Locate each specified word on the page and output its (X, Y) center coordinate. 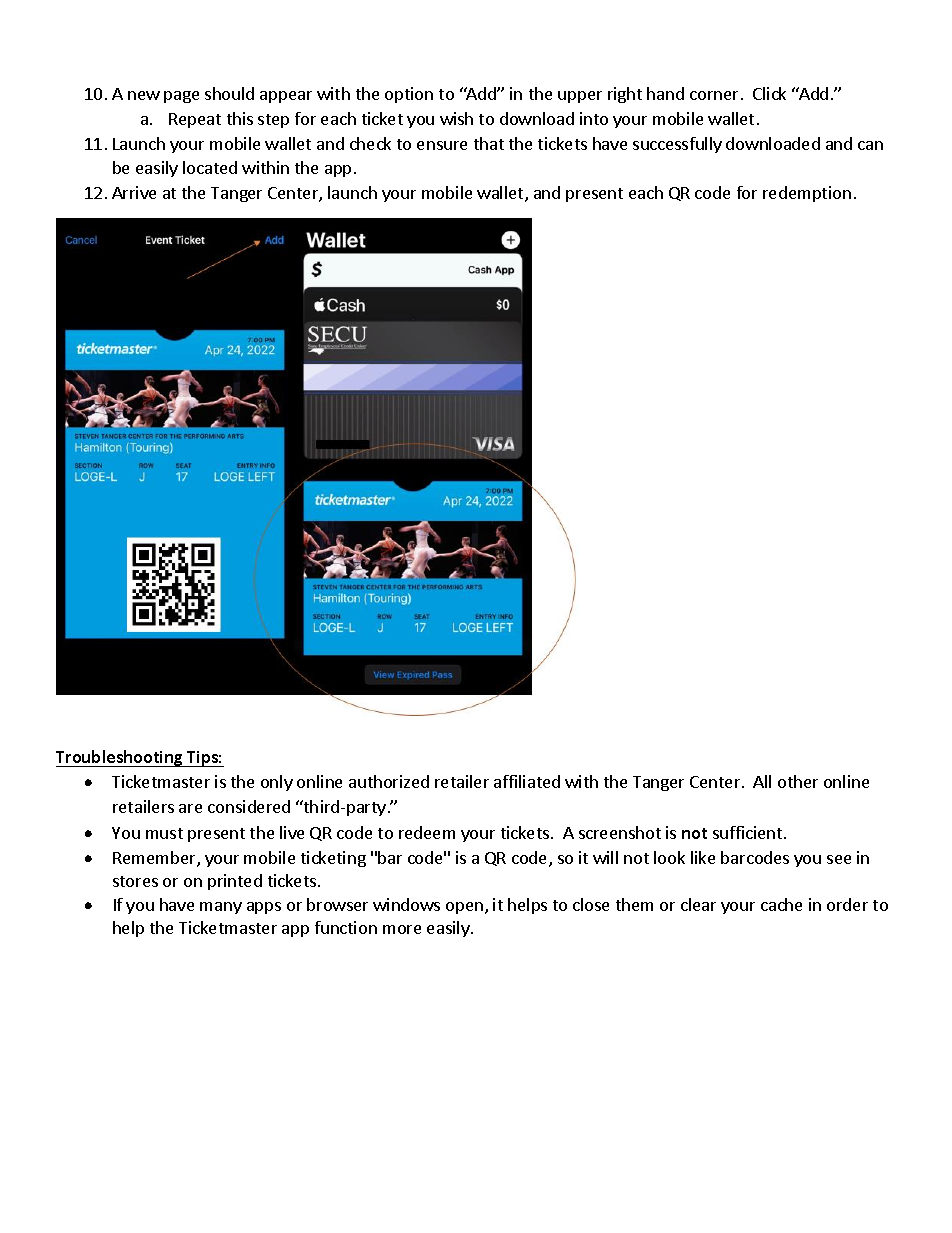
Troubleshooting (121, 758)
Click (769, 93)
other (798, 781)
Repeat (195, 120)
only (277, 783)
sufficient (749, 832)
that (489, 143)
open (464, 908)
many (221, 908)
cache (781, 904)
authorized (389, 781)
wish (456, 118)
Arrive (134, 192)
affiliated (527, 781)
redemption (807, 194)
